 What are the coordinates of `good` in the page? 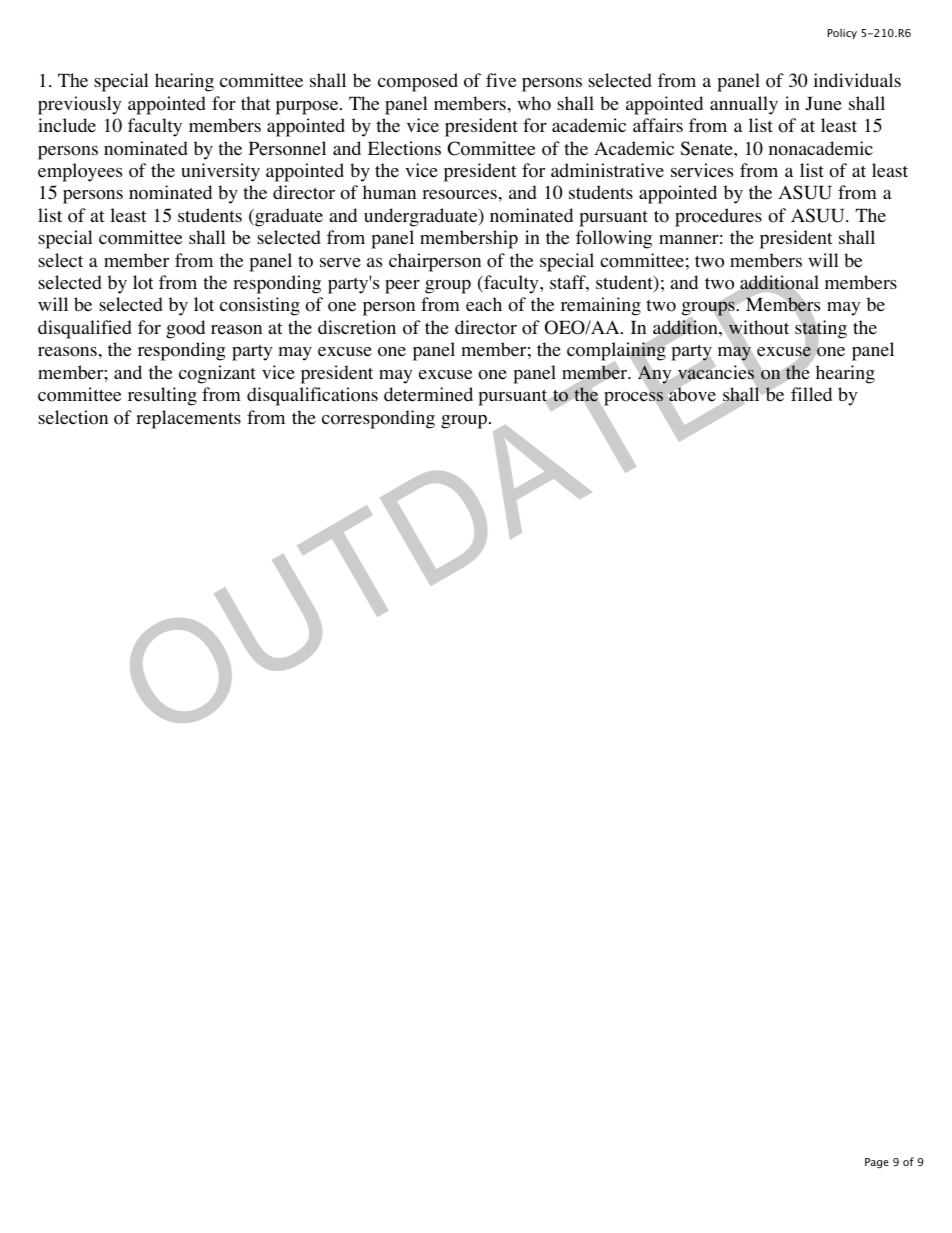 It's located at (185, 329).
